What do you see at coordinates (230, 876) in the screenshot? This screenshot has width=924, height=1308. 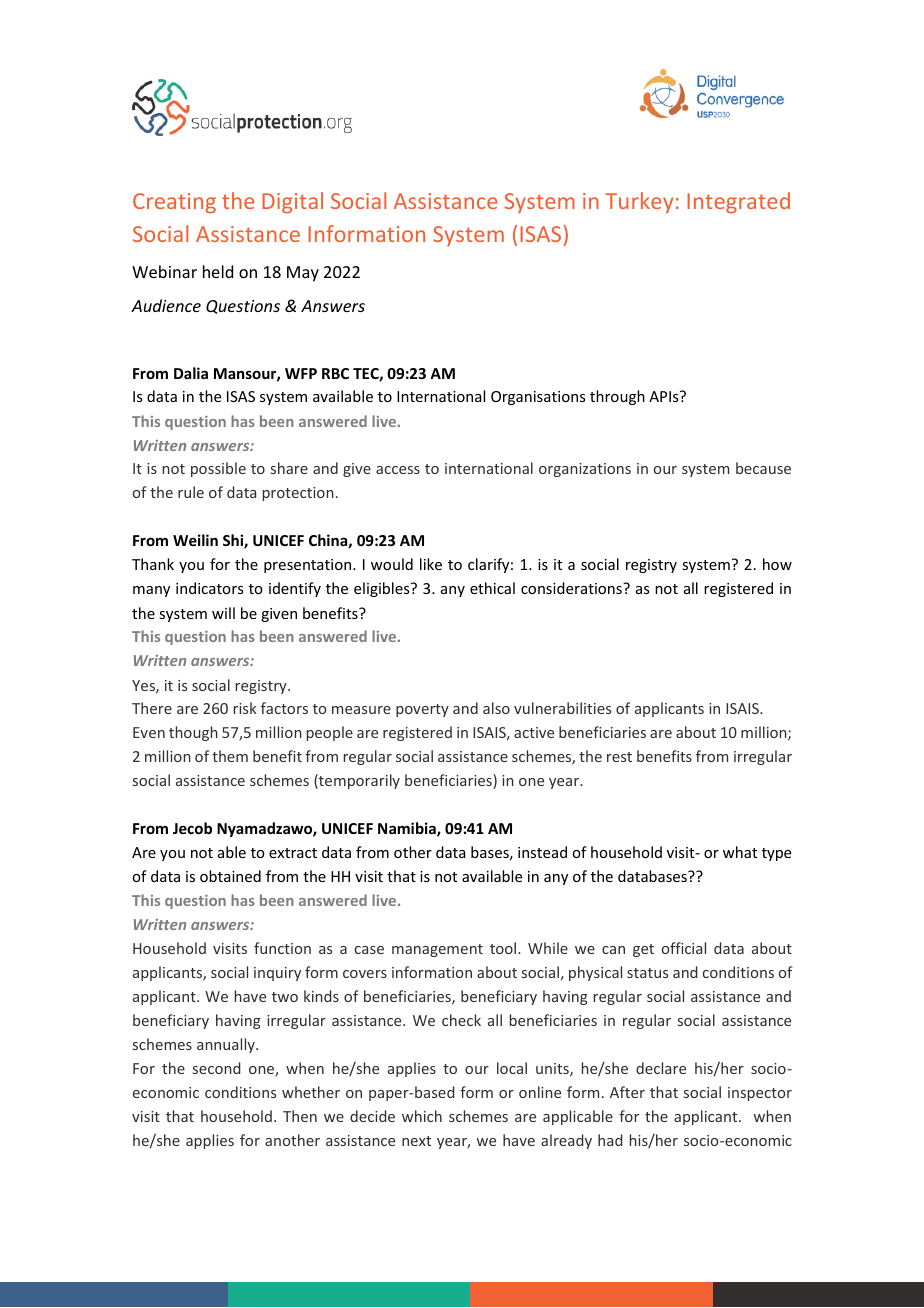 I see `obtained` at bounding box center [230, 876].
